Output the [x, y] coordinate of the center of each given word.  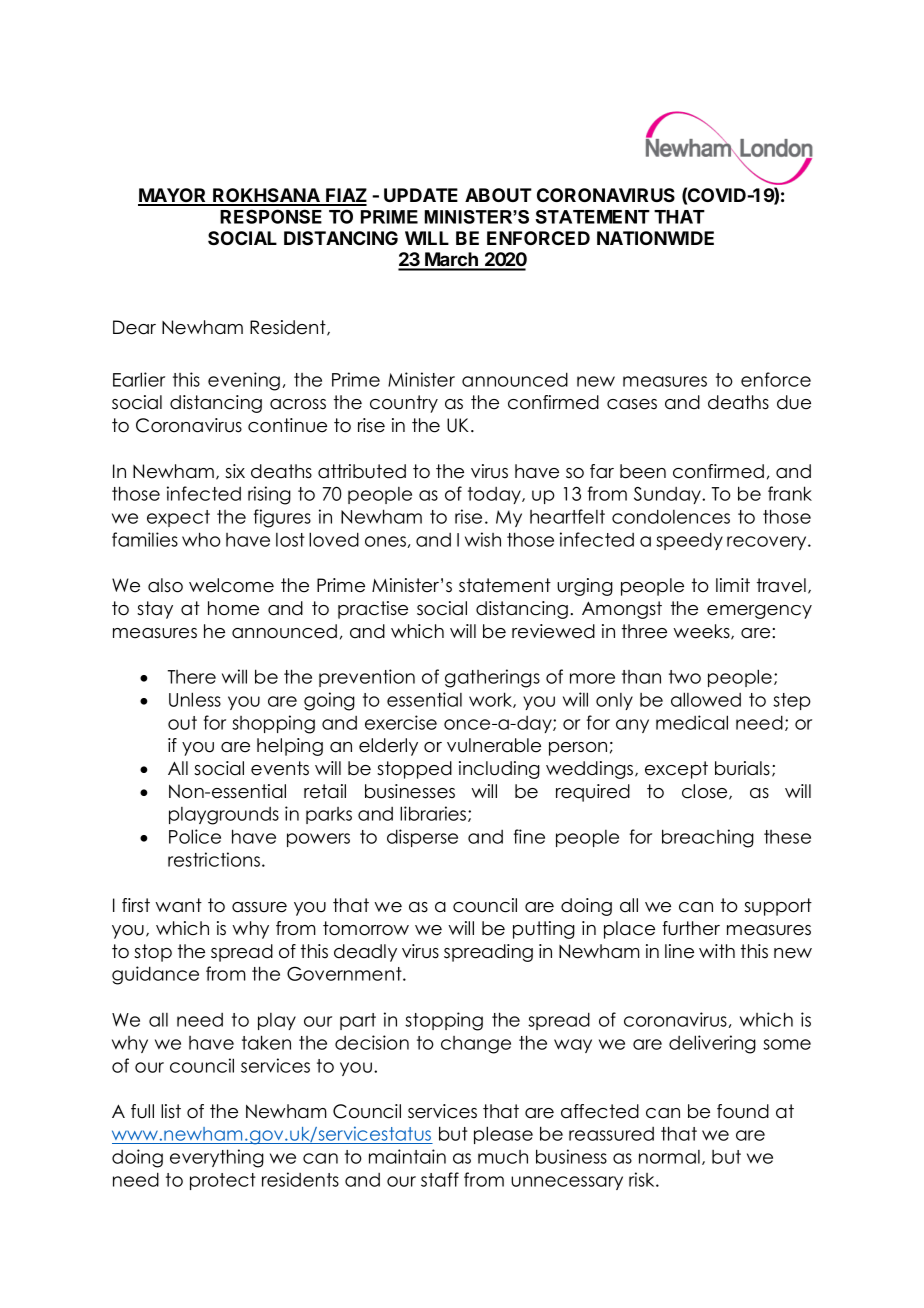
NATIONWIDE [655, 238]
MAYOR [173, 196]
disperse [422, 838]
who [201, 539]
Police [195, 836]
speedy [689, 541]
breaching [708, 838]
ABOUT [498, 195]
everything [217, 1158]
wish [483, 539]
